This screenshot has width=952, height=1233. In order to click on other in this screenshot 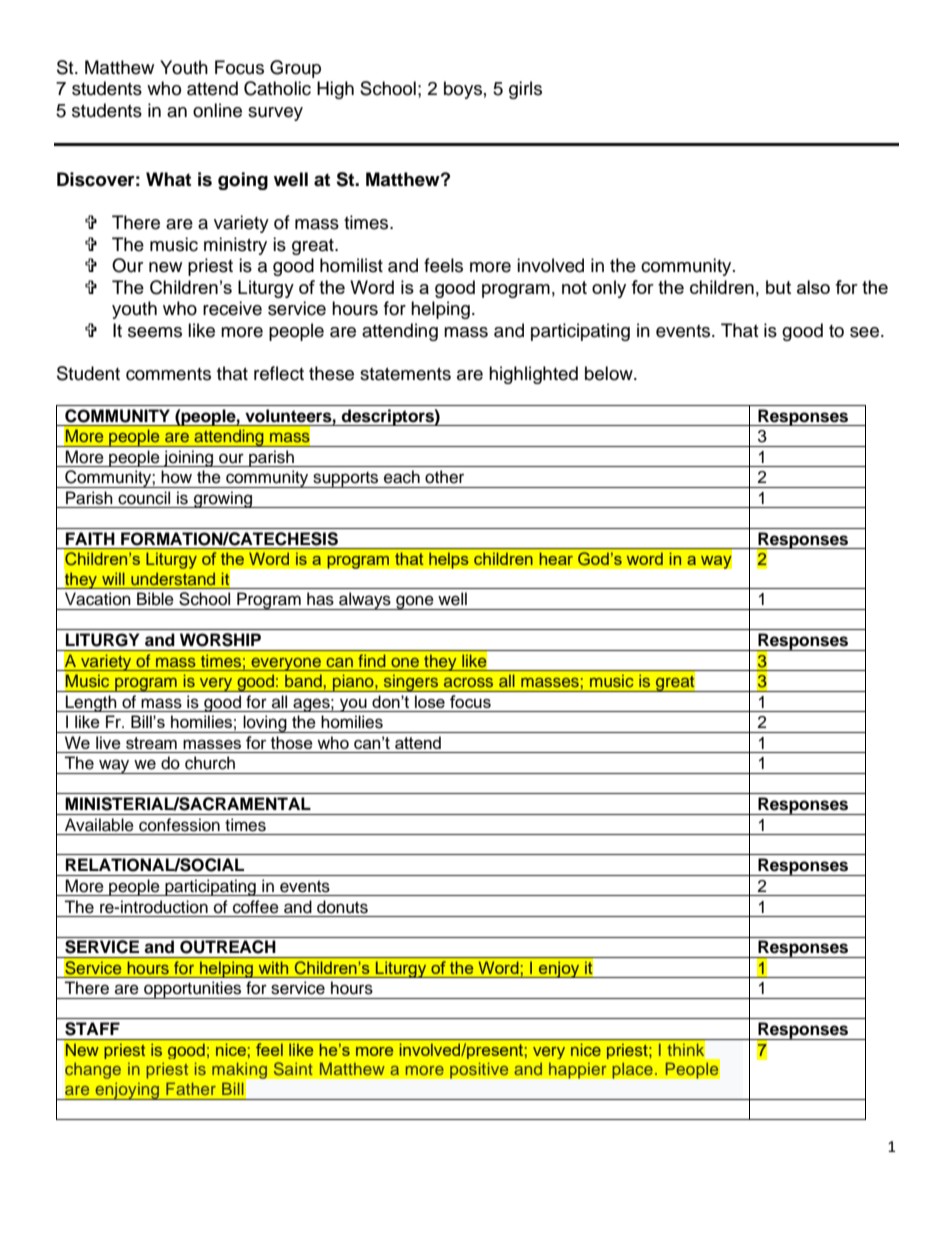, I will do `click(444, 477)`.
